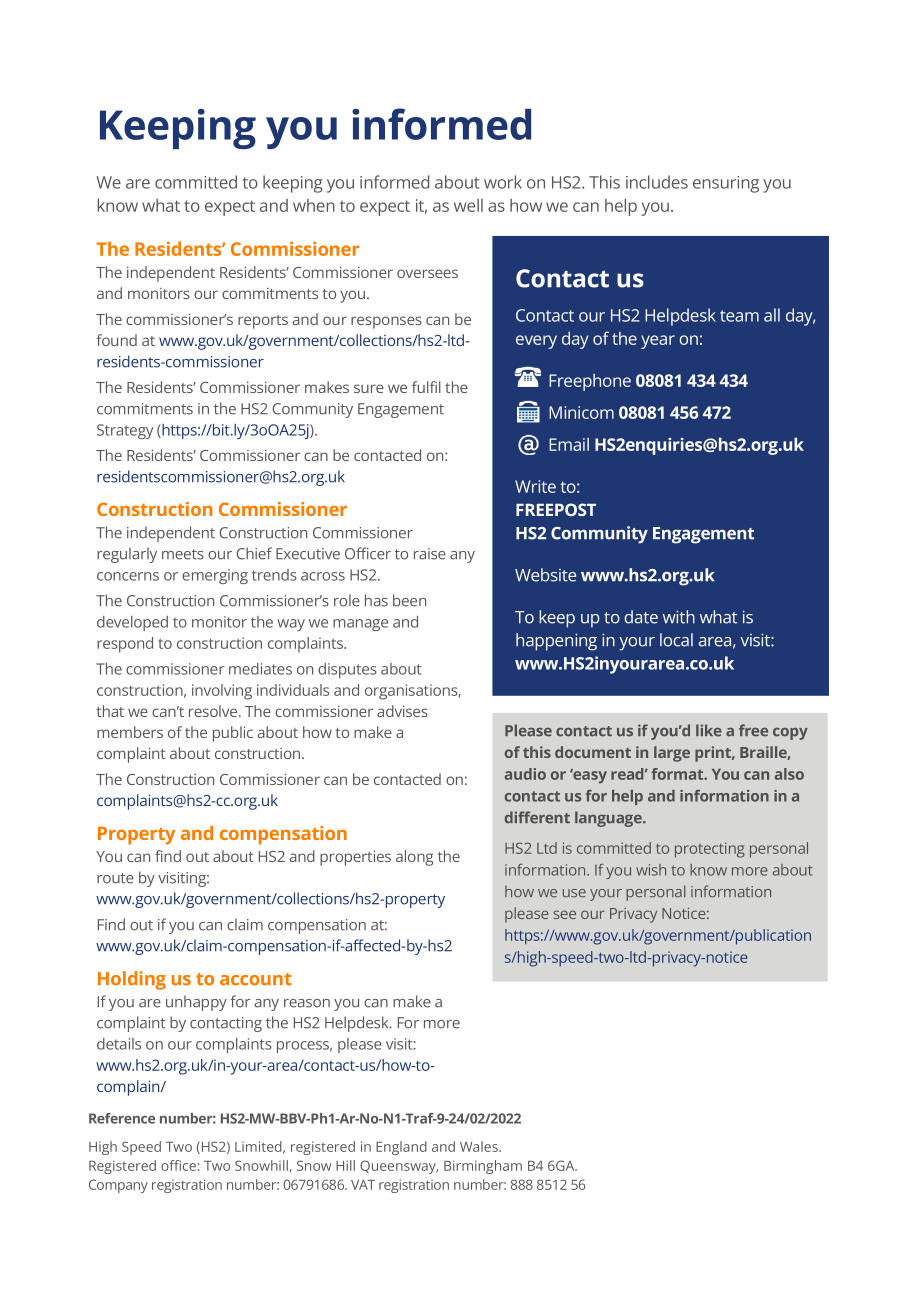 The height and width of the screenshot is (1308, 924). What do you see at coordinates (115, 878) in the screenshot?
I see `route` at bounding box center [115, 878].
